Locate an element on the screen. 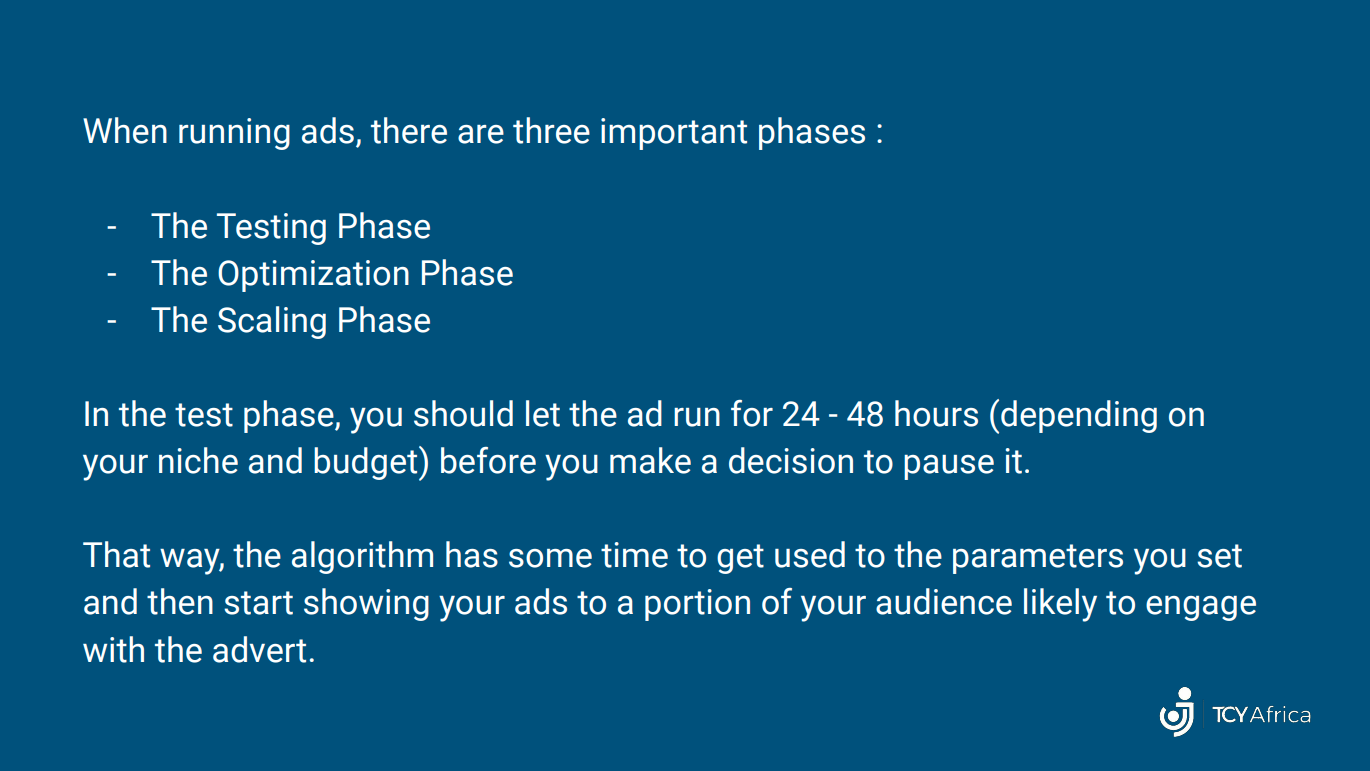 This screenshot has height=771, width=1370. three is located at coordinates (551, 130).
